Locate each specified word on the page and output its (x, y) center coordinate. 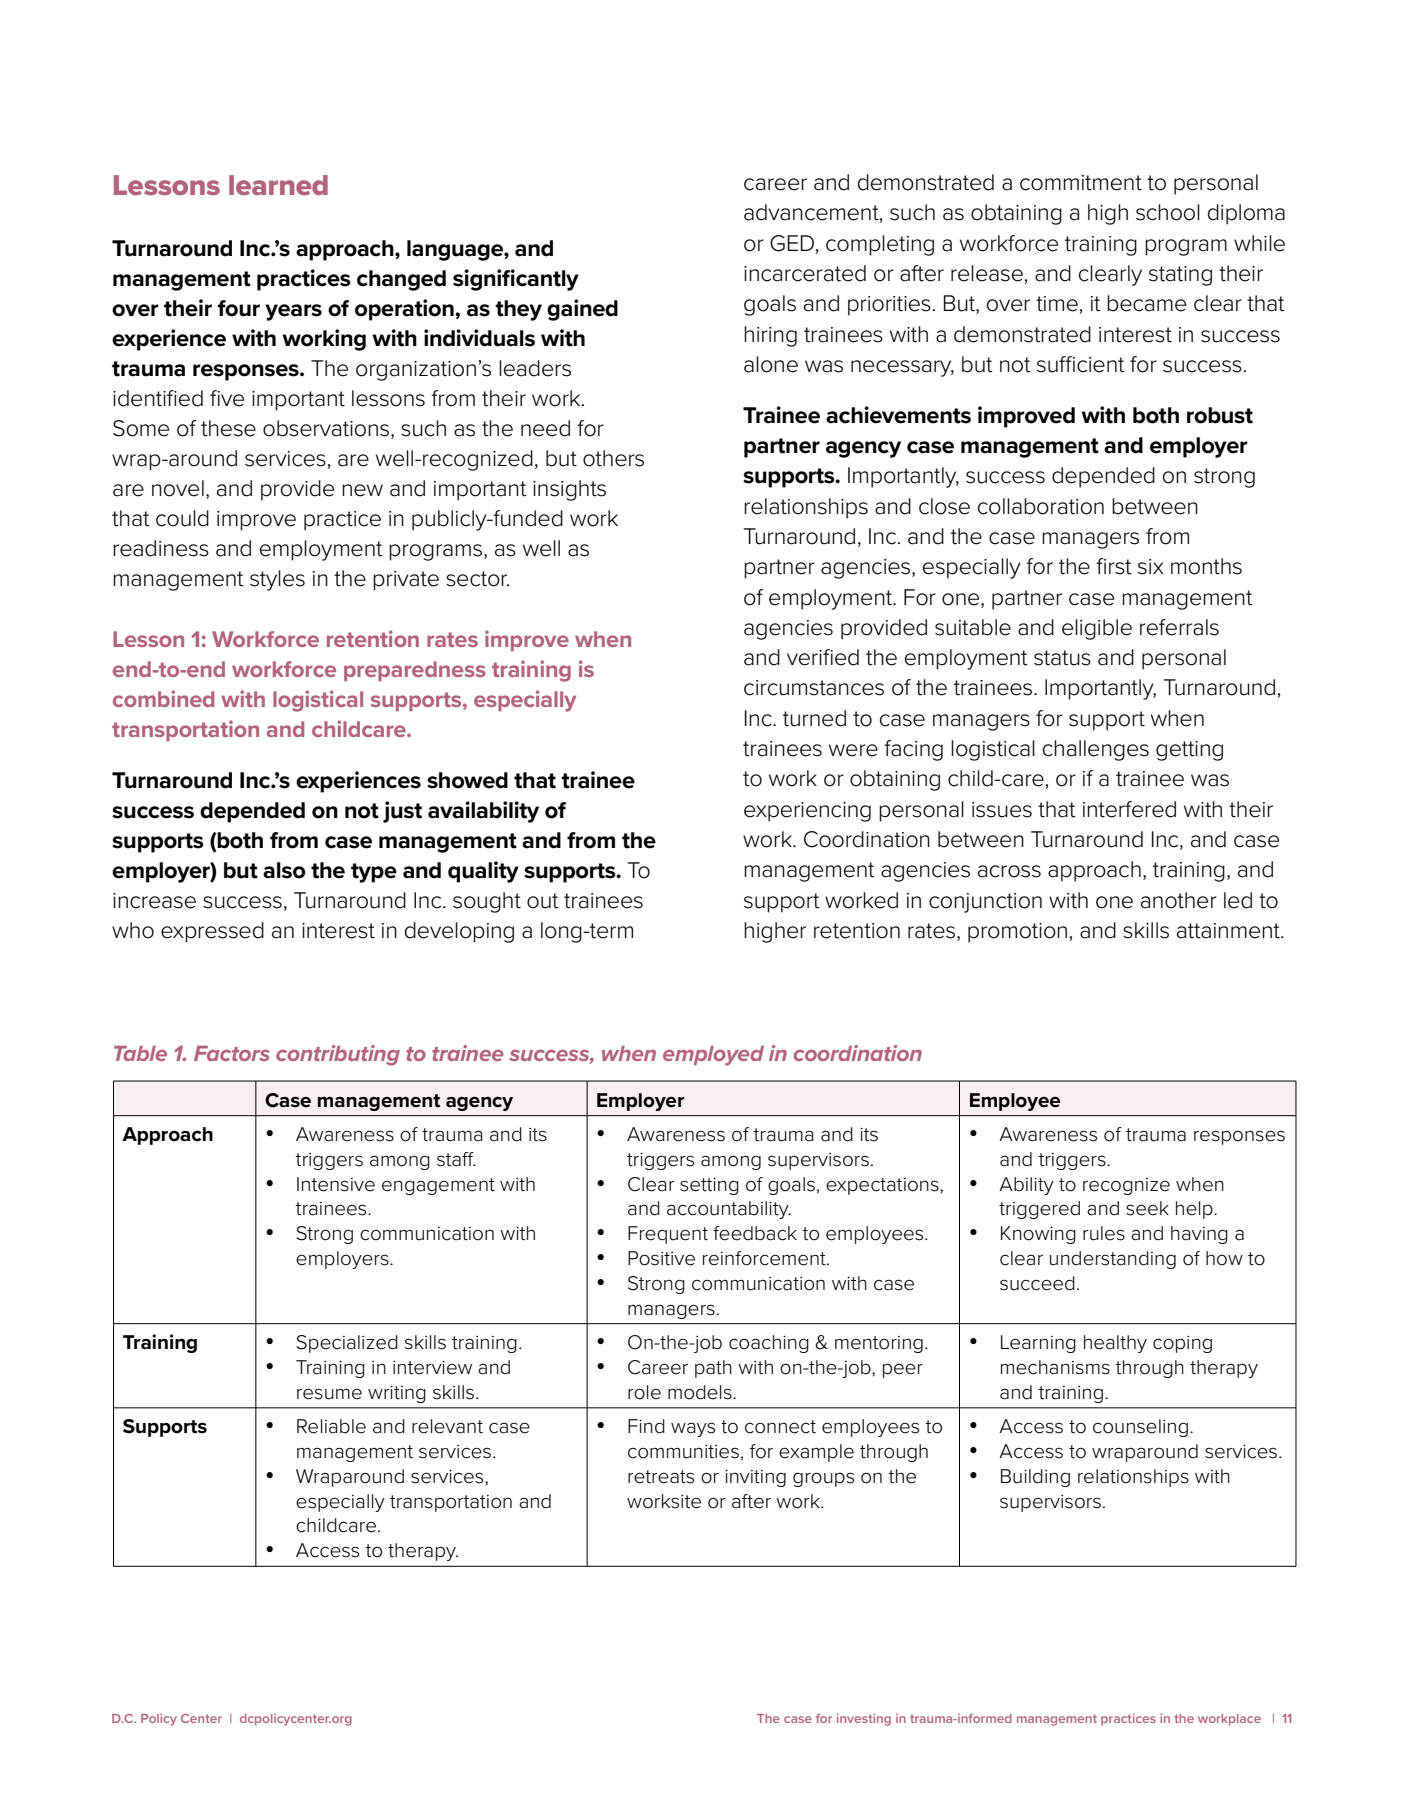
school (1168, 212)
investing (864, 1719)
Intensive (336, 1184)
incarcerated (805, 273)
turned (814, 718)
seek (1147, 1208)
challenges (1096, 750)
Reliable (331, 1426)
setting (709, 1186)
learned (278, 185)
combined (163, 698)
